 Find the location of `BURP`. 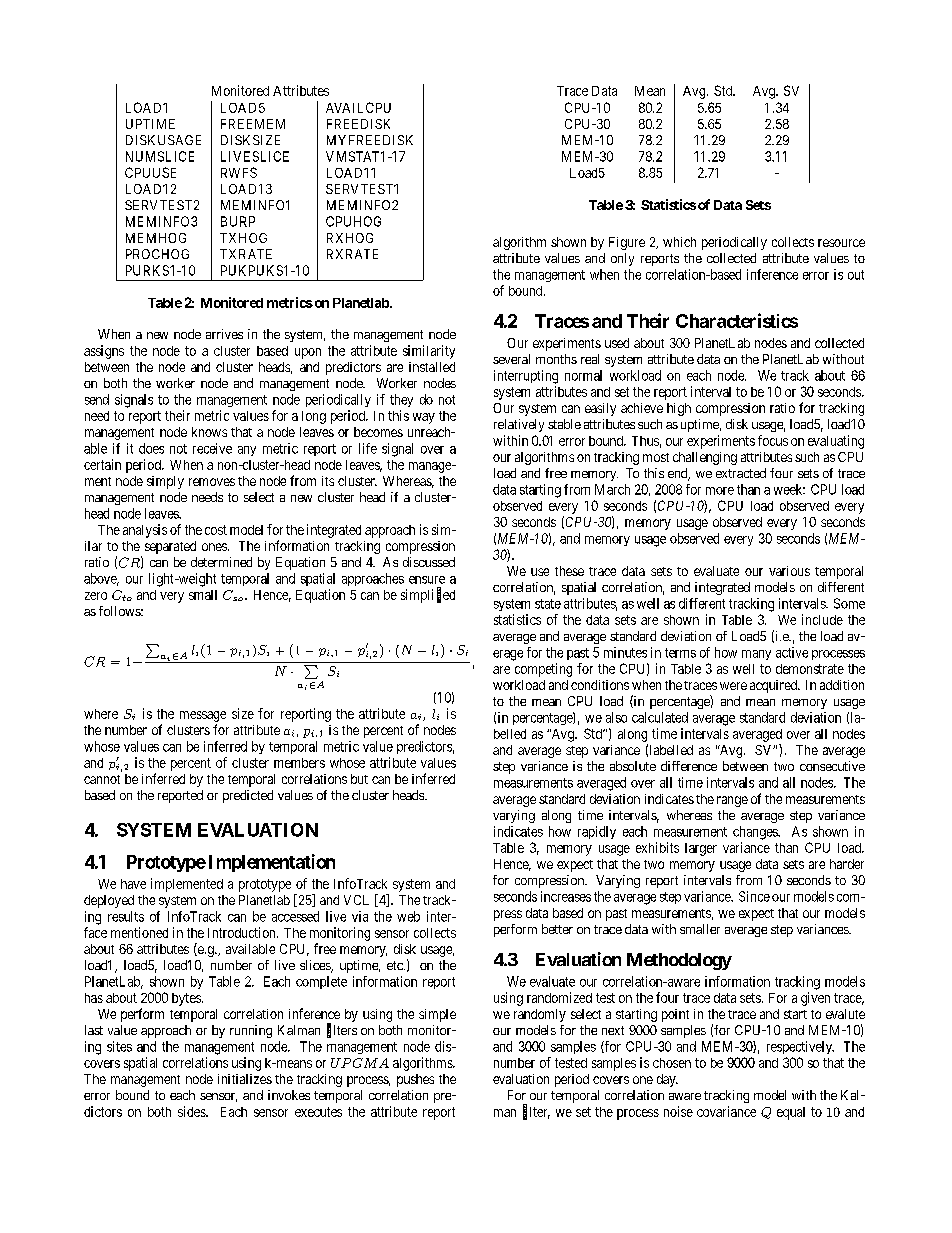

BURP is located at coordinates (238, 221).
